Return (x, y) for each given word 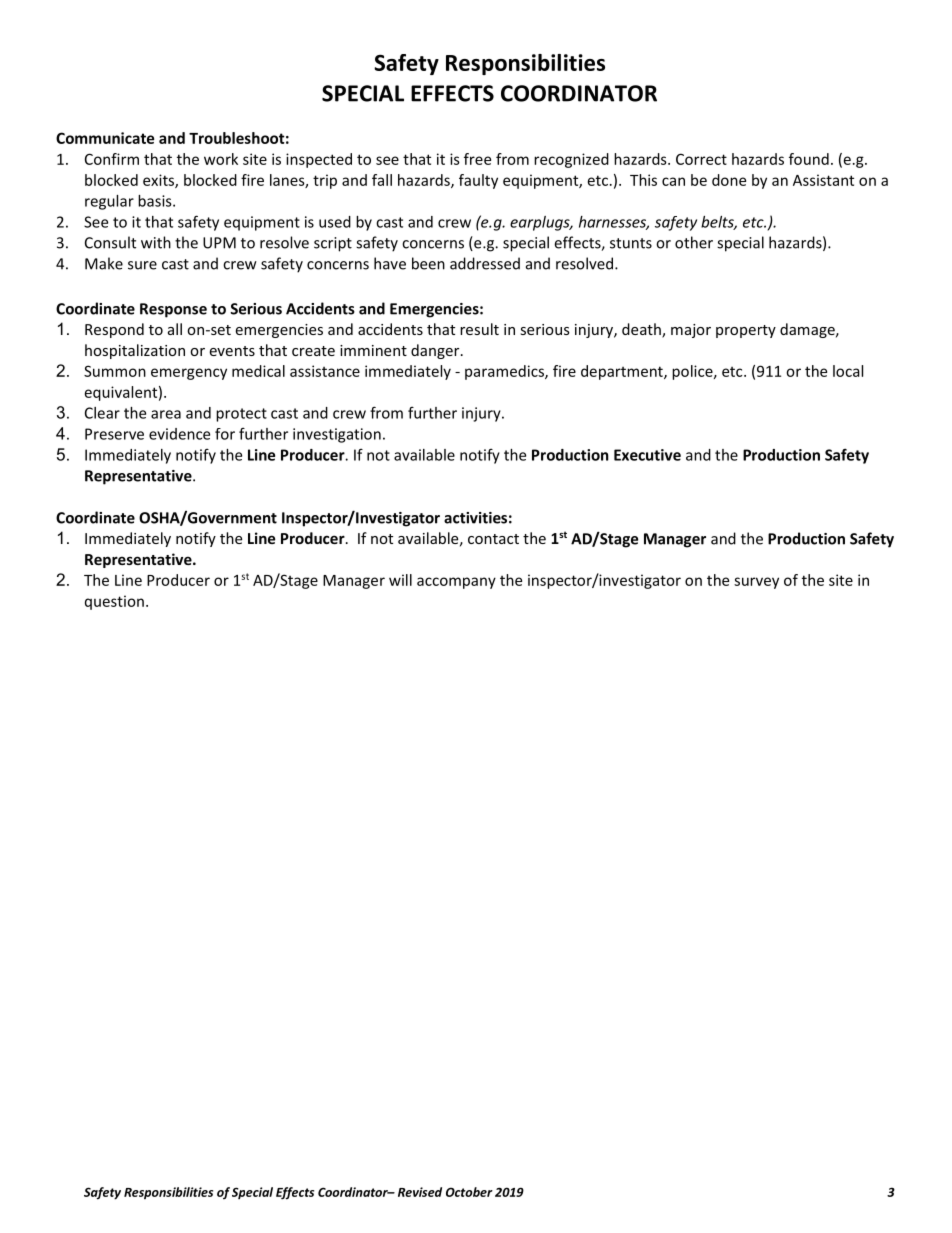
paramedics (505, 372)
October (469, 1192)
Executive (647, 455)
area (166, 414)
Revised (420, 1192)
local (848, 371)
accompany (456, 583)
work (221, 159)
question (114, 602)
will (400, 580)
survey (756, 583)
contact (493, 539)
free (477, 159)
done (729, 180)
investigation (337, 435)
